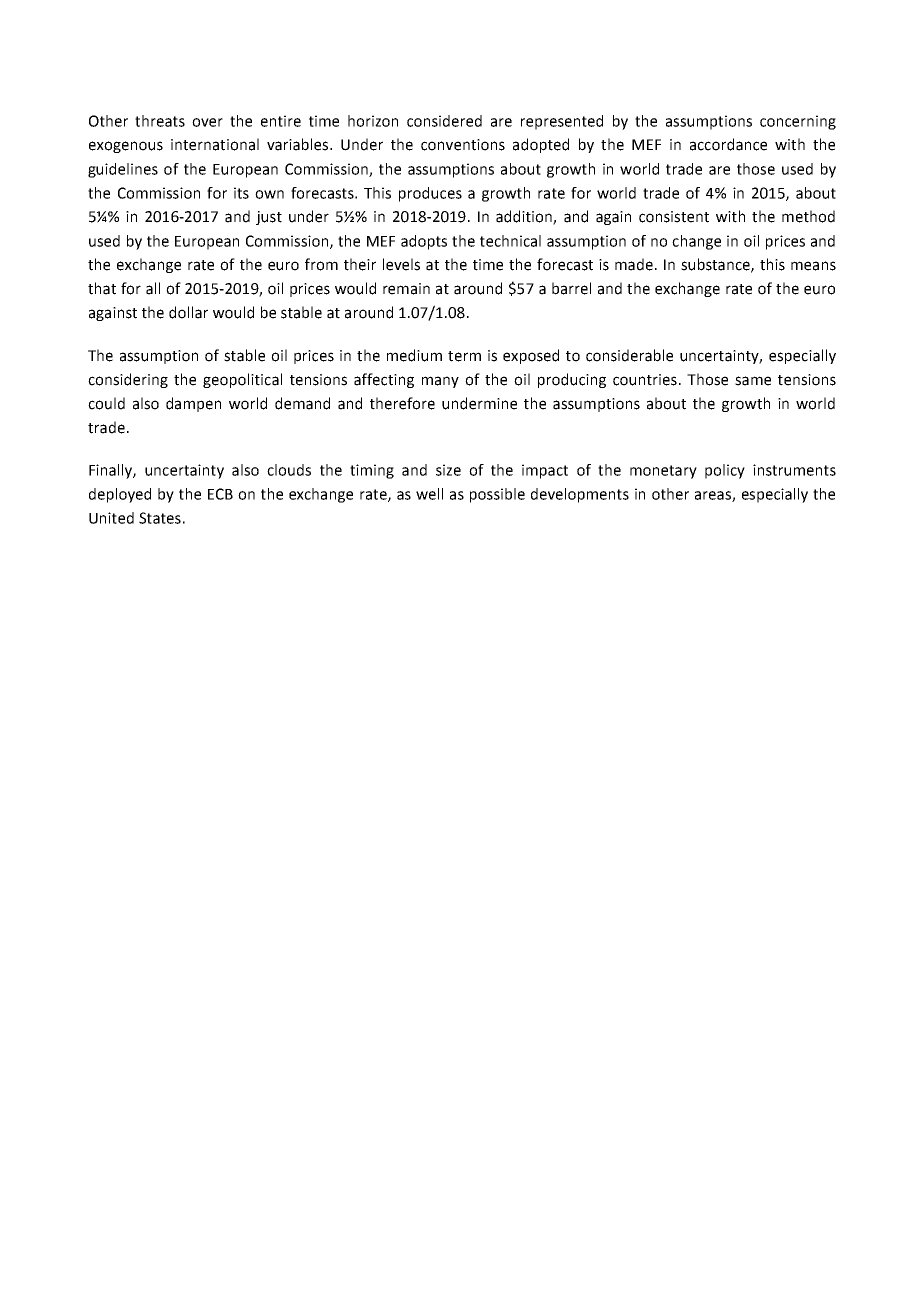 The height and width of the screenshot is (1308, 924). I want to click on considerable, so click(629, 355).
